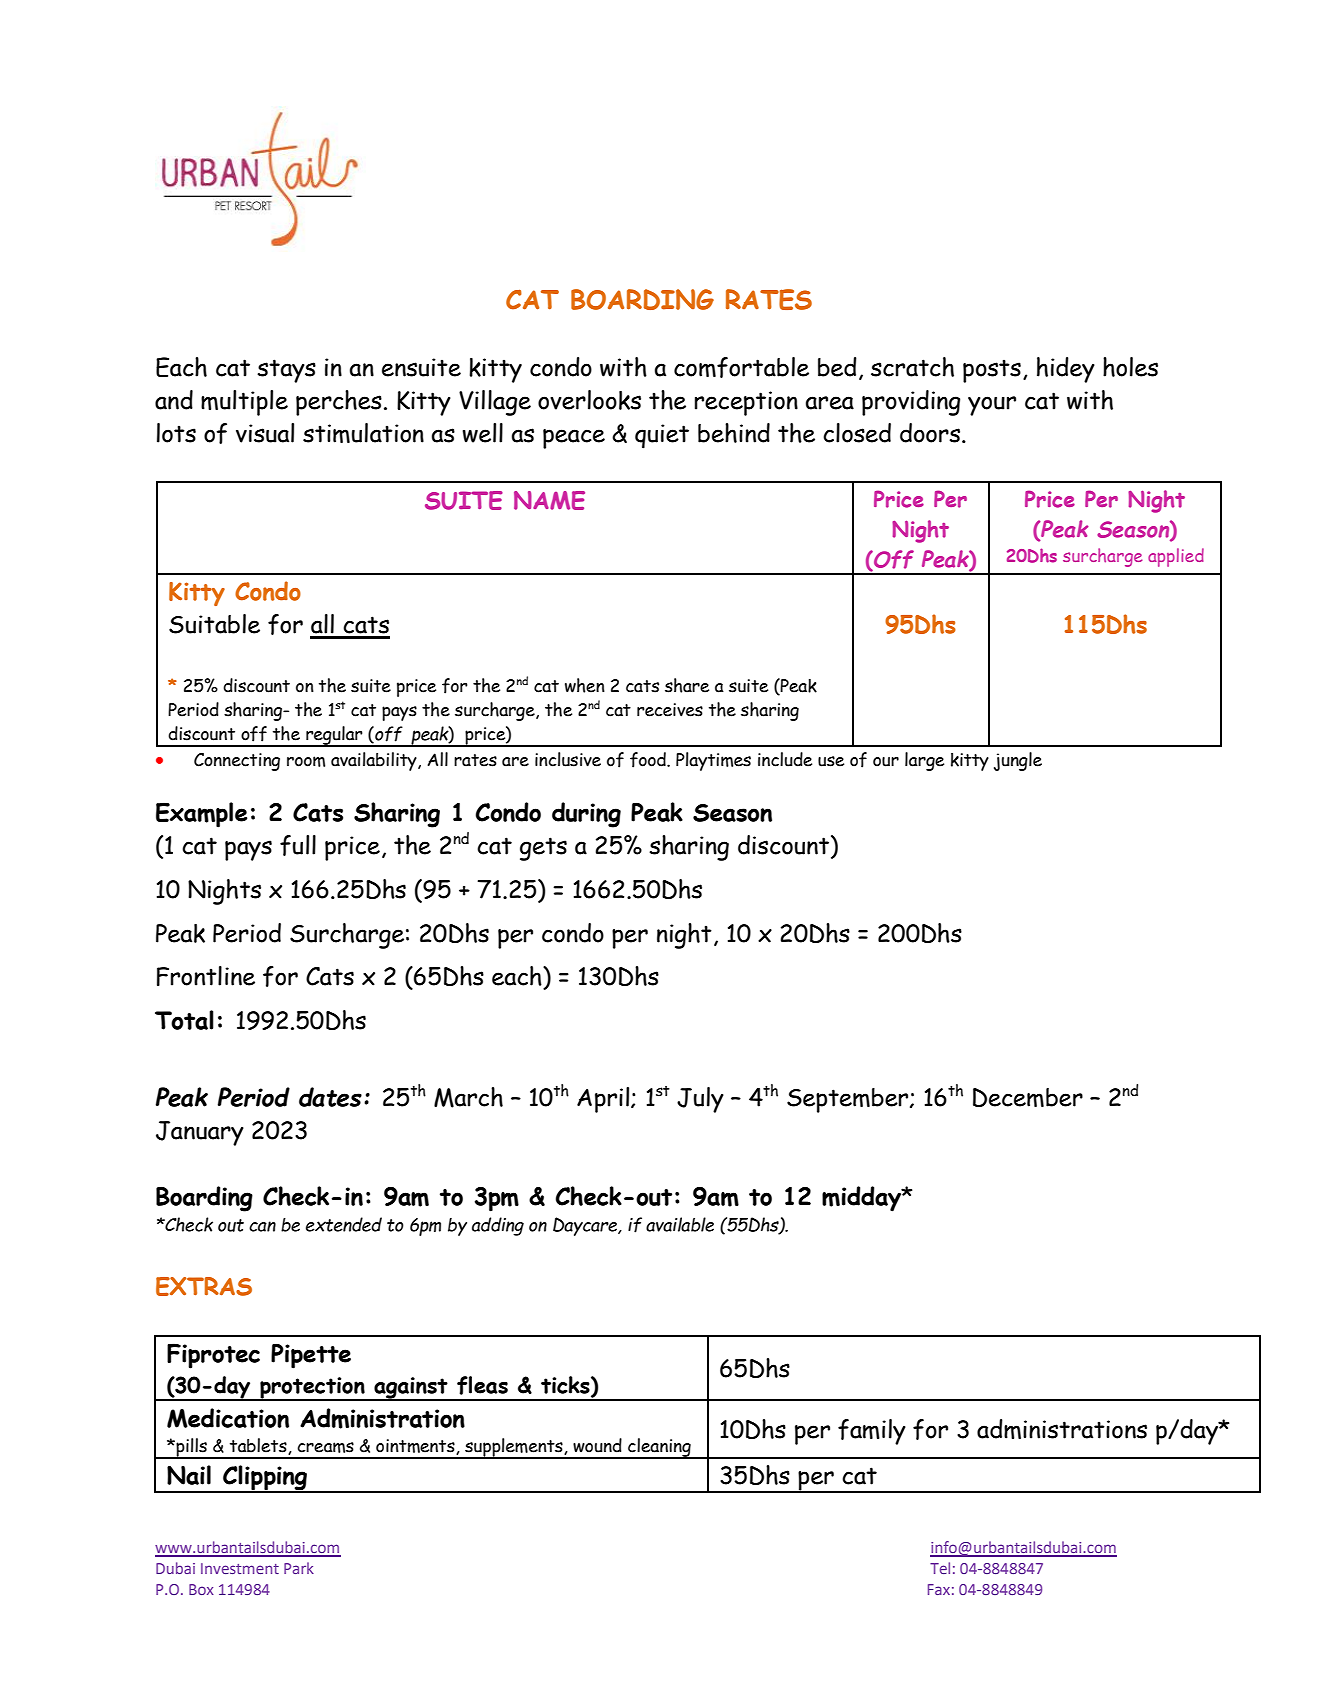 The height and width of the screenshot is (1706, 1318). Describe the element at coordinates (924, 761) in the screenshot. I see `large` at that location.
